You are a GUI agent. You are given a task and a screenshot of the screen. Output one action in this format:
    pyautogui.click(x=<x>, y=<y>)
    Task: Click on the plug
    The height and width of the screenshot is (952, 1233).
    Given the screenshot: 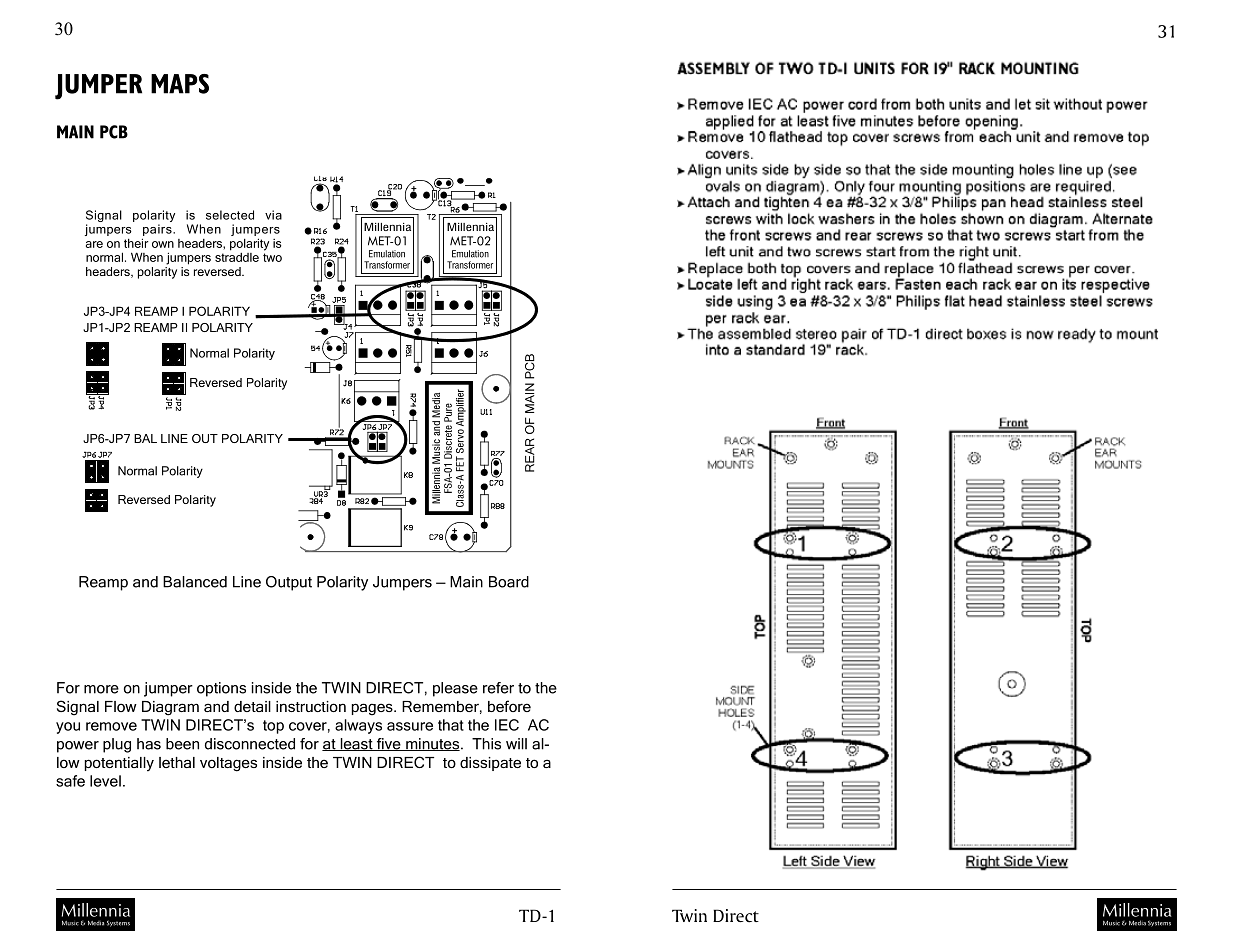 What is the action you would take?
    pyautogui.click(x=117, y=745)
